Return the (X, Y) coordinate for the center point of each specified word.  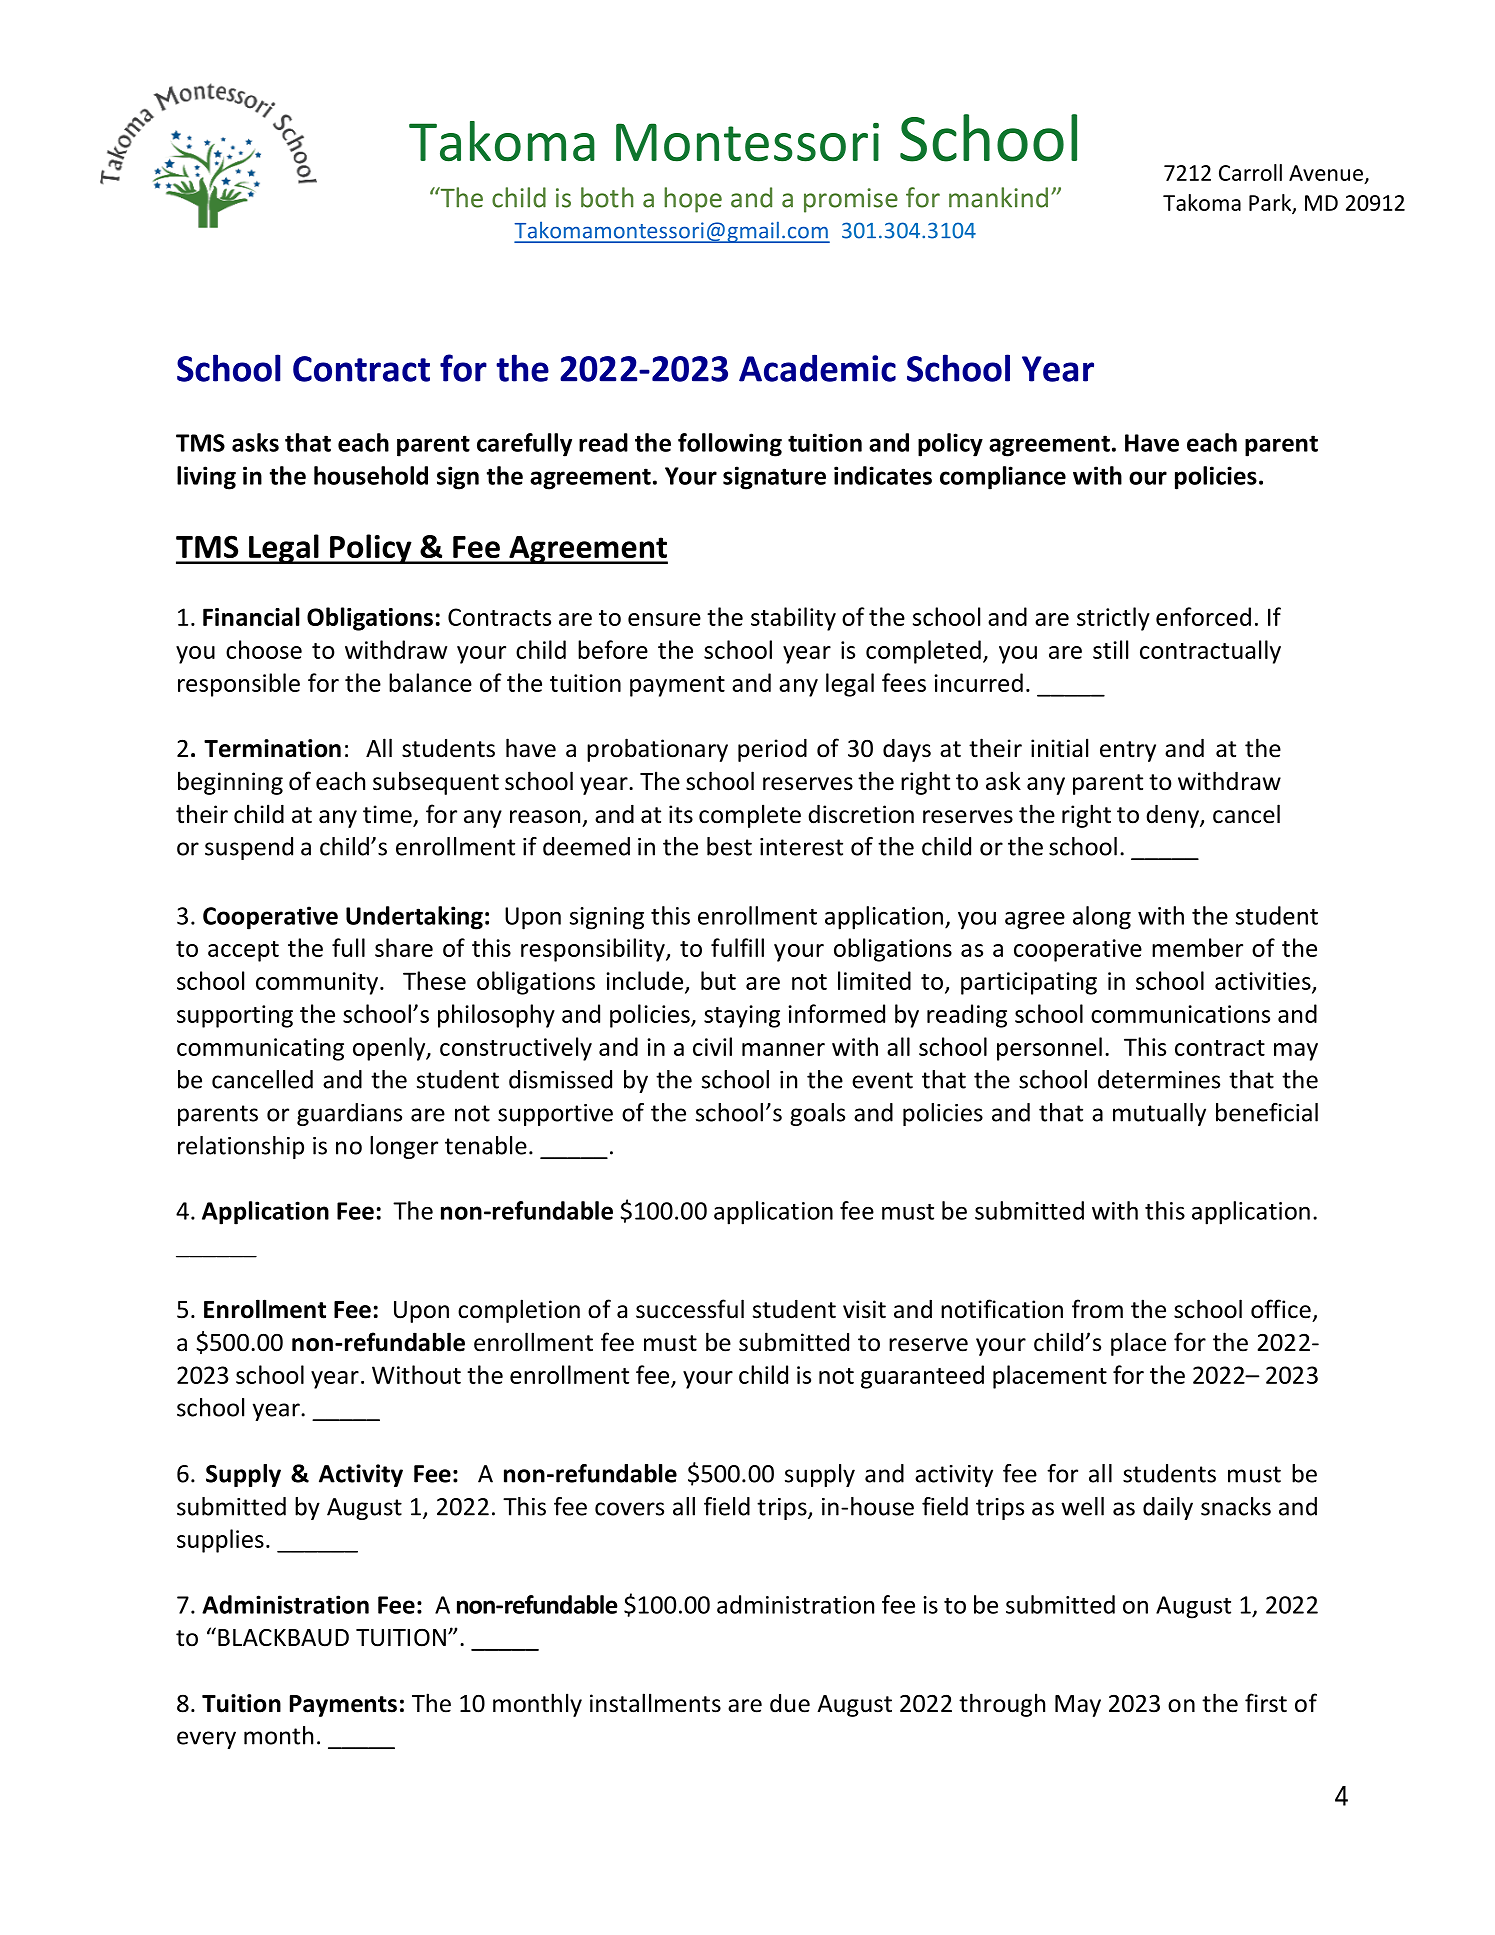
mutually (1159, 1114)
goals (817, 1114)
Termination (272, 748)
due (790, 1703)
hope (693, 200)
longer (404, 1147)
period (772, 750)
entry (1128, 751)
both (607, 197)
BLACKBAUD (283, 1638)
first (1266, 1703)
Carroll (1250, 172)
